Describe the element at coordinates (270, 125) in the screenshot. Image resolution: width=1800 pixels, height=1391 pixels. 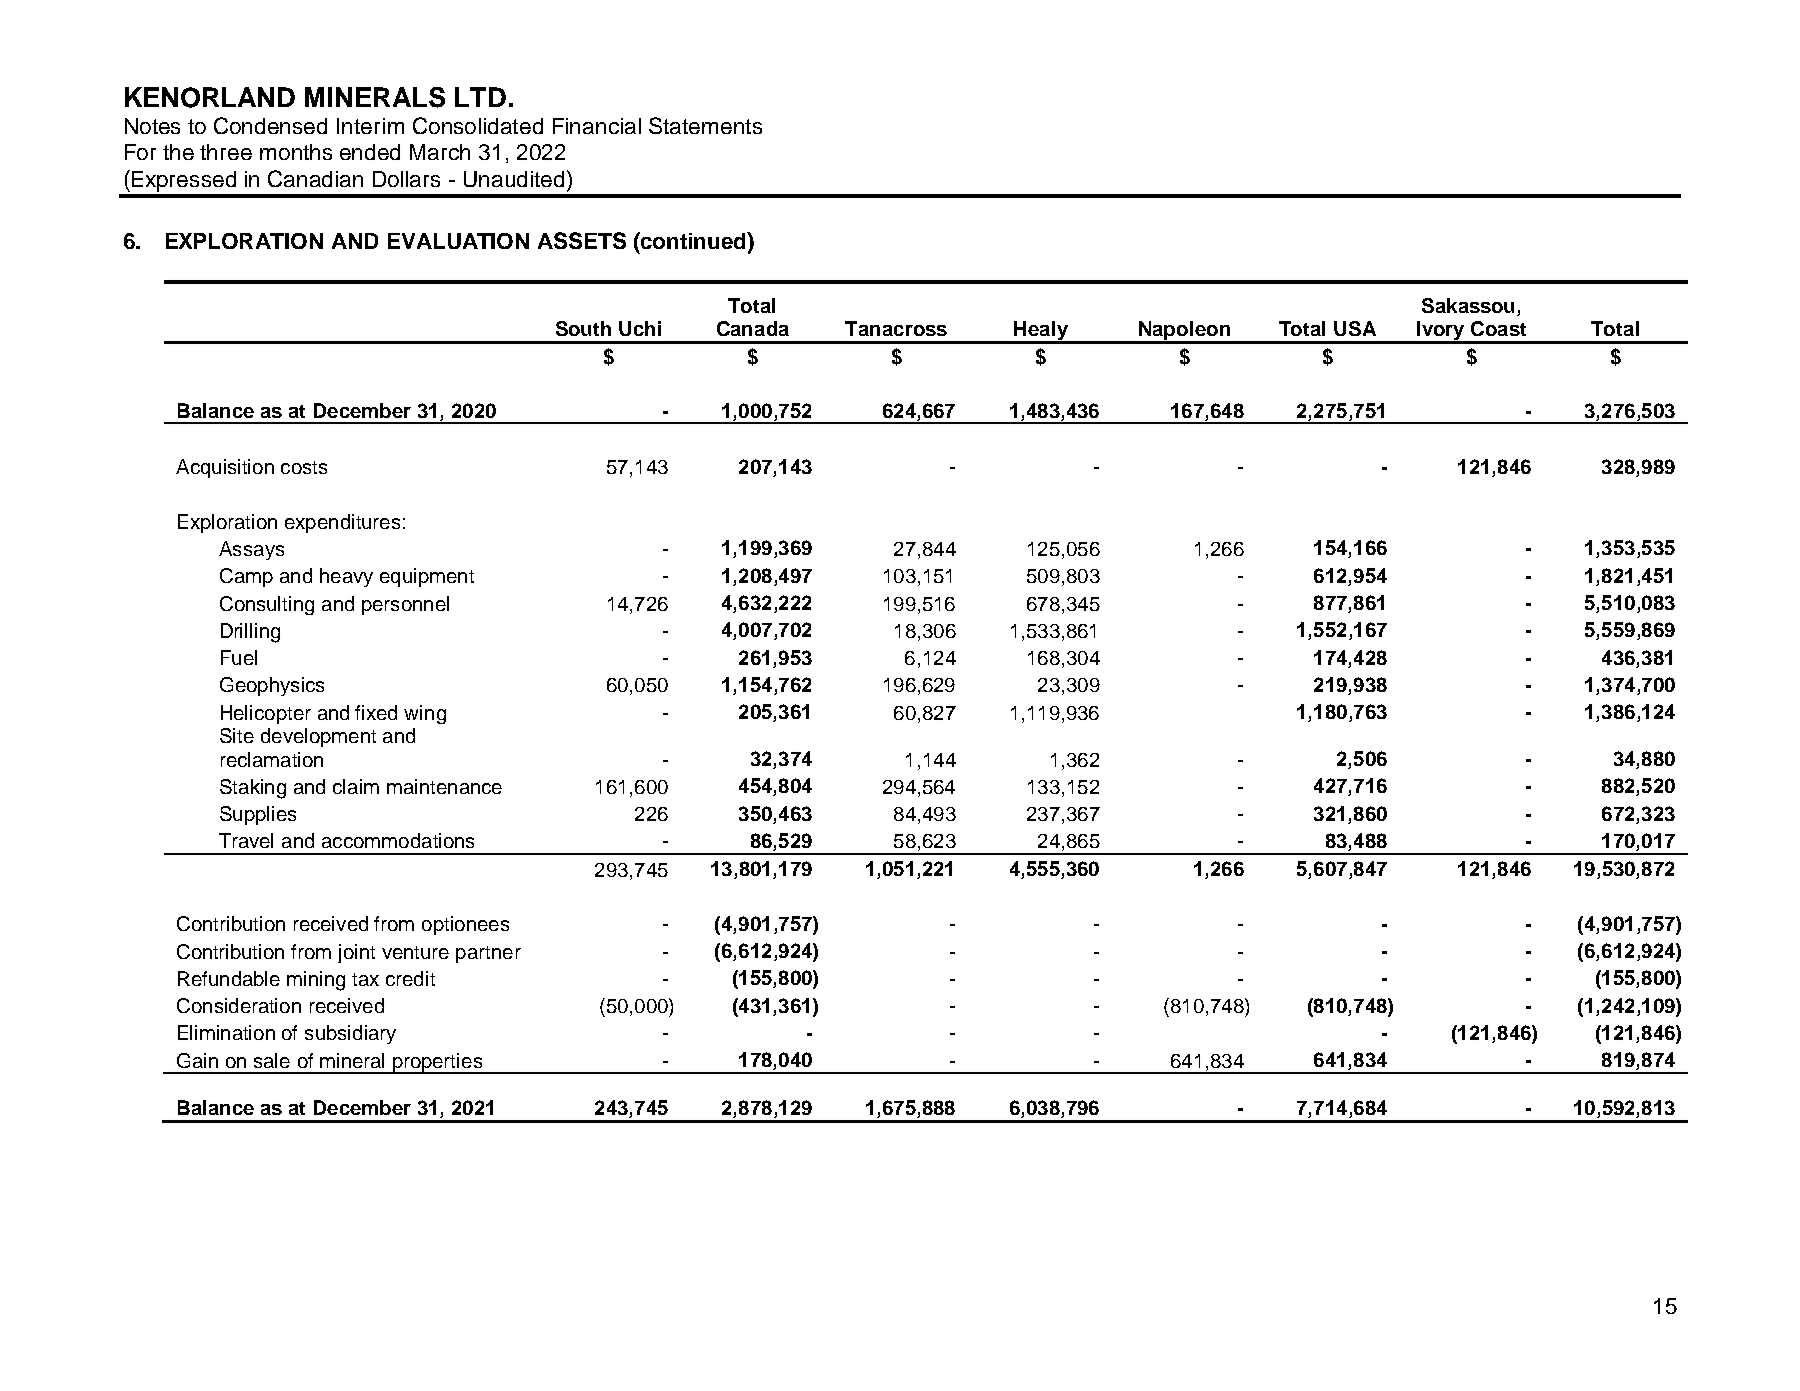
I see `Condensed` at that location.
